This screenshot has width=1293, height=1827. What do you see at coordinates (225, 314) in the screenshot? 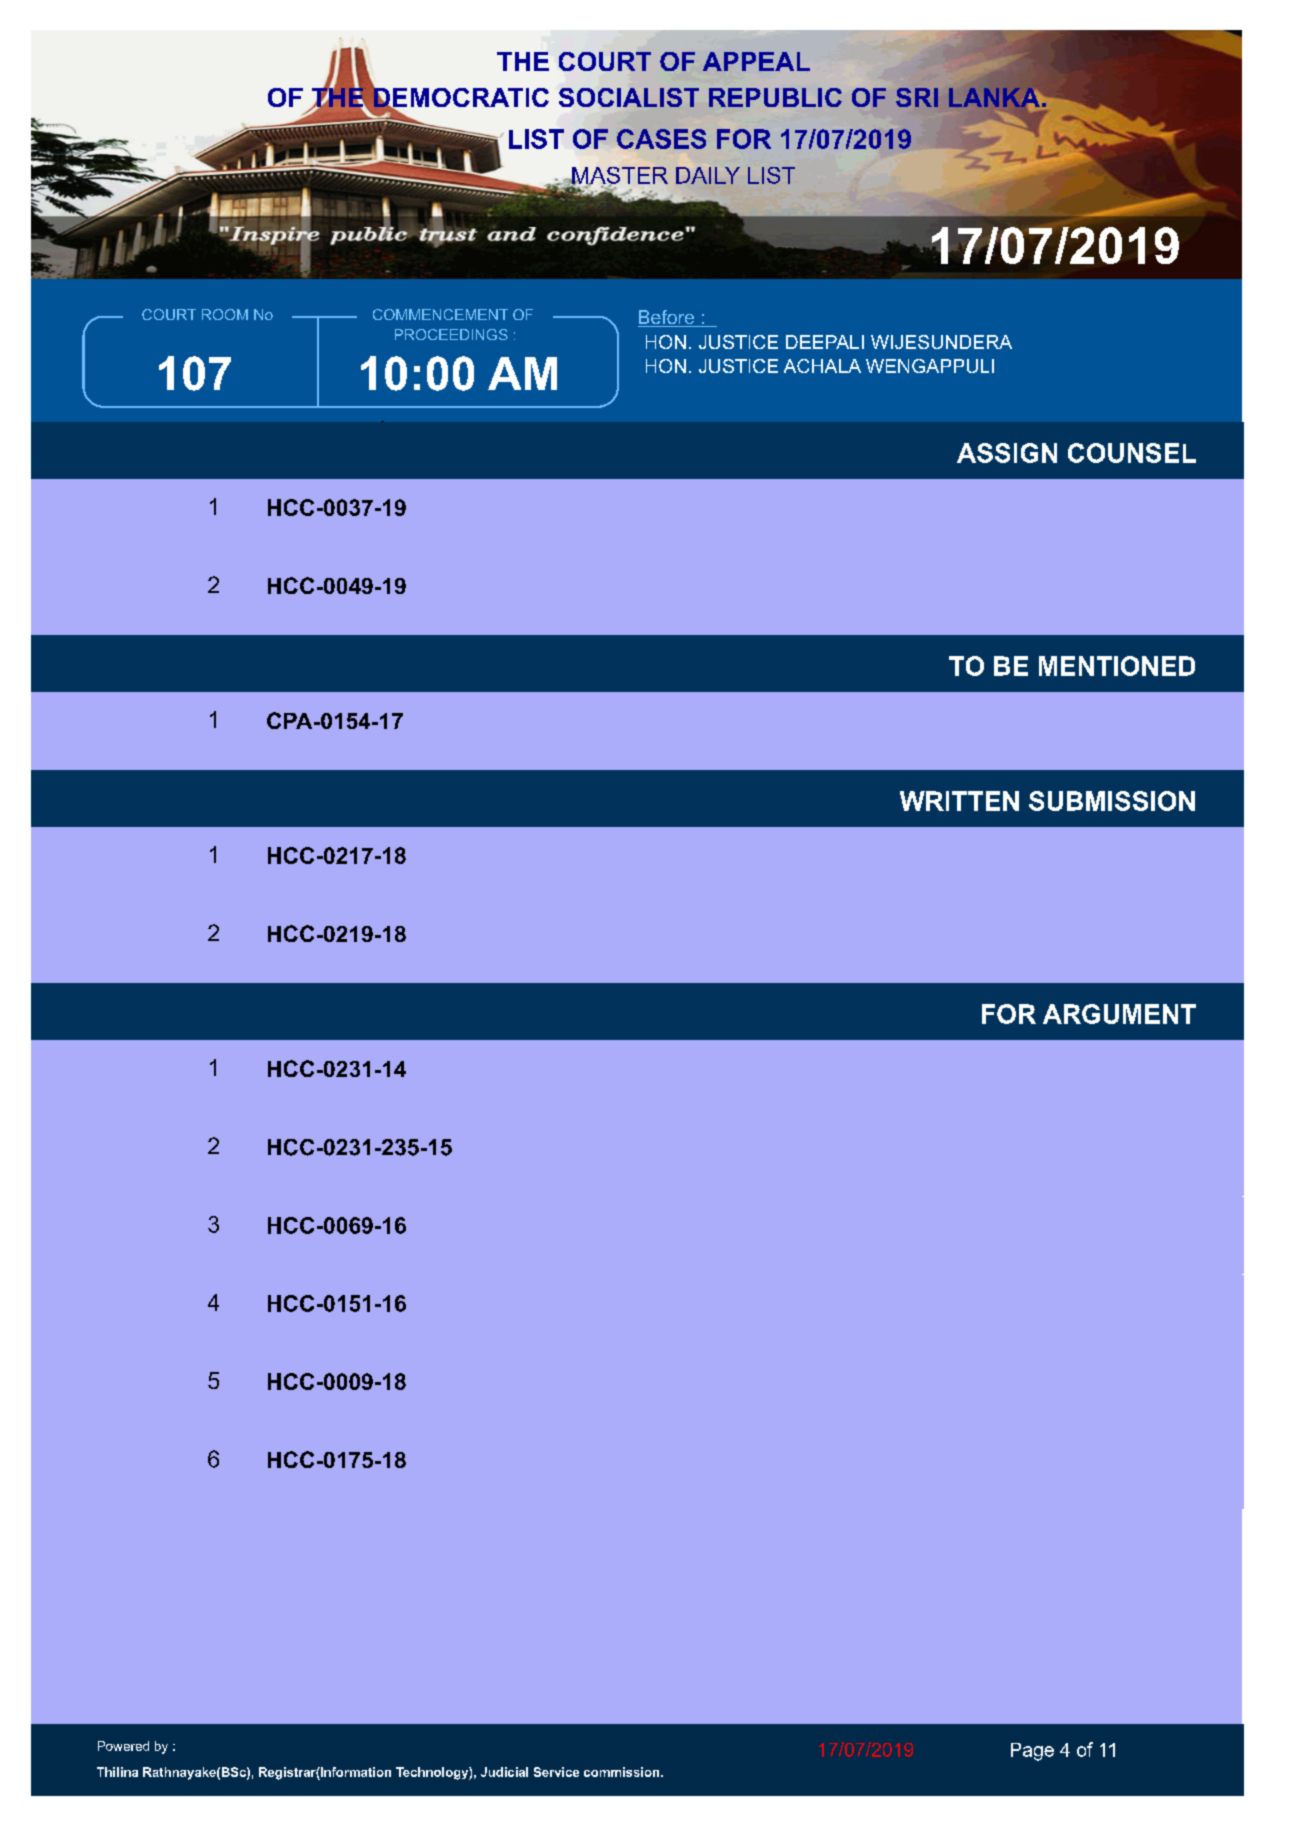
I see `ROOM` at bounding box center [225, 314].
